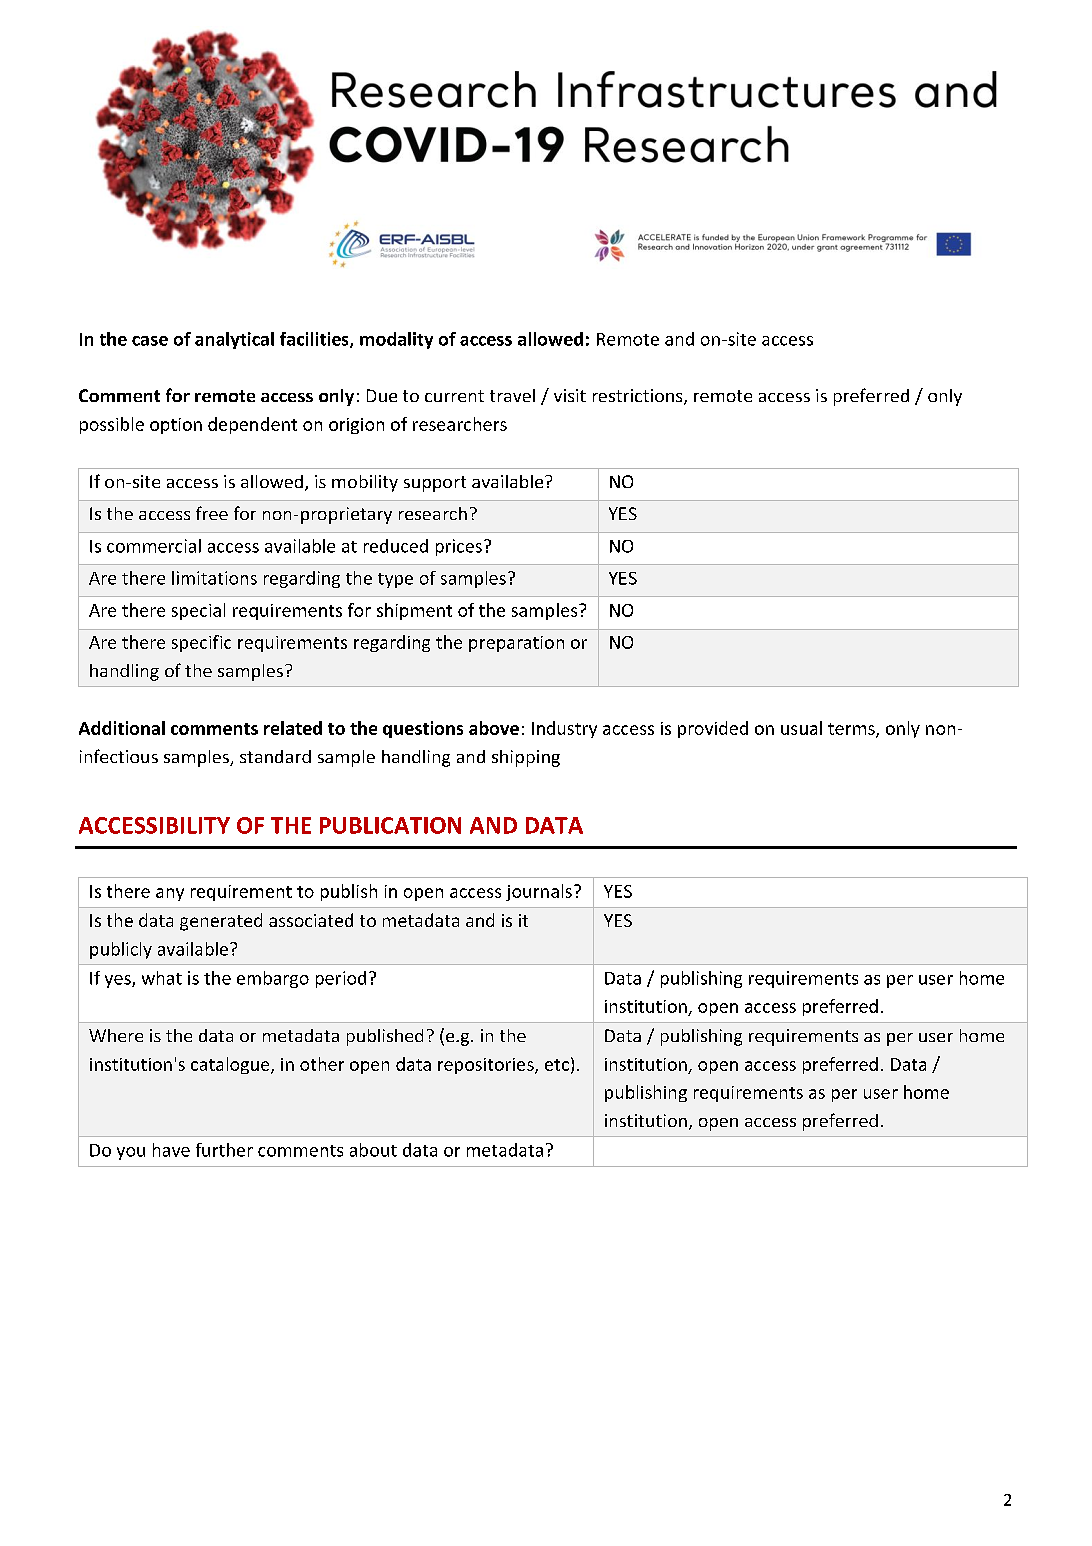  Describe the element at coordinates (516, 644) in the document. I see `preparation` at that location.
